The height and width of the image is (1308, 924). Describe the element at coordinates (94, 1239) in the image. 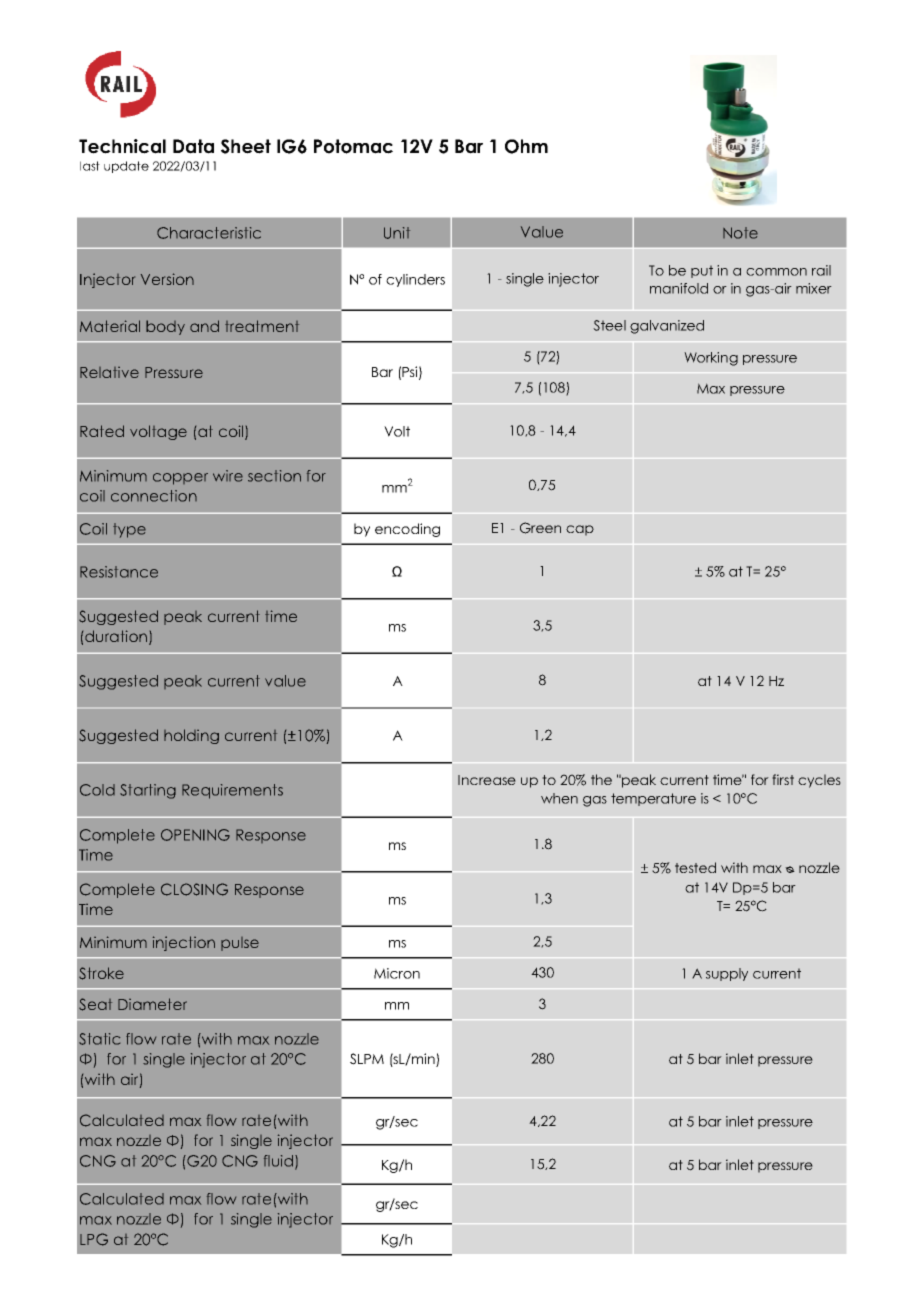

I see `LPG` at that location.
